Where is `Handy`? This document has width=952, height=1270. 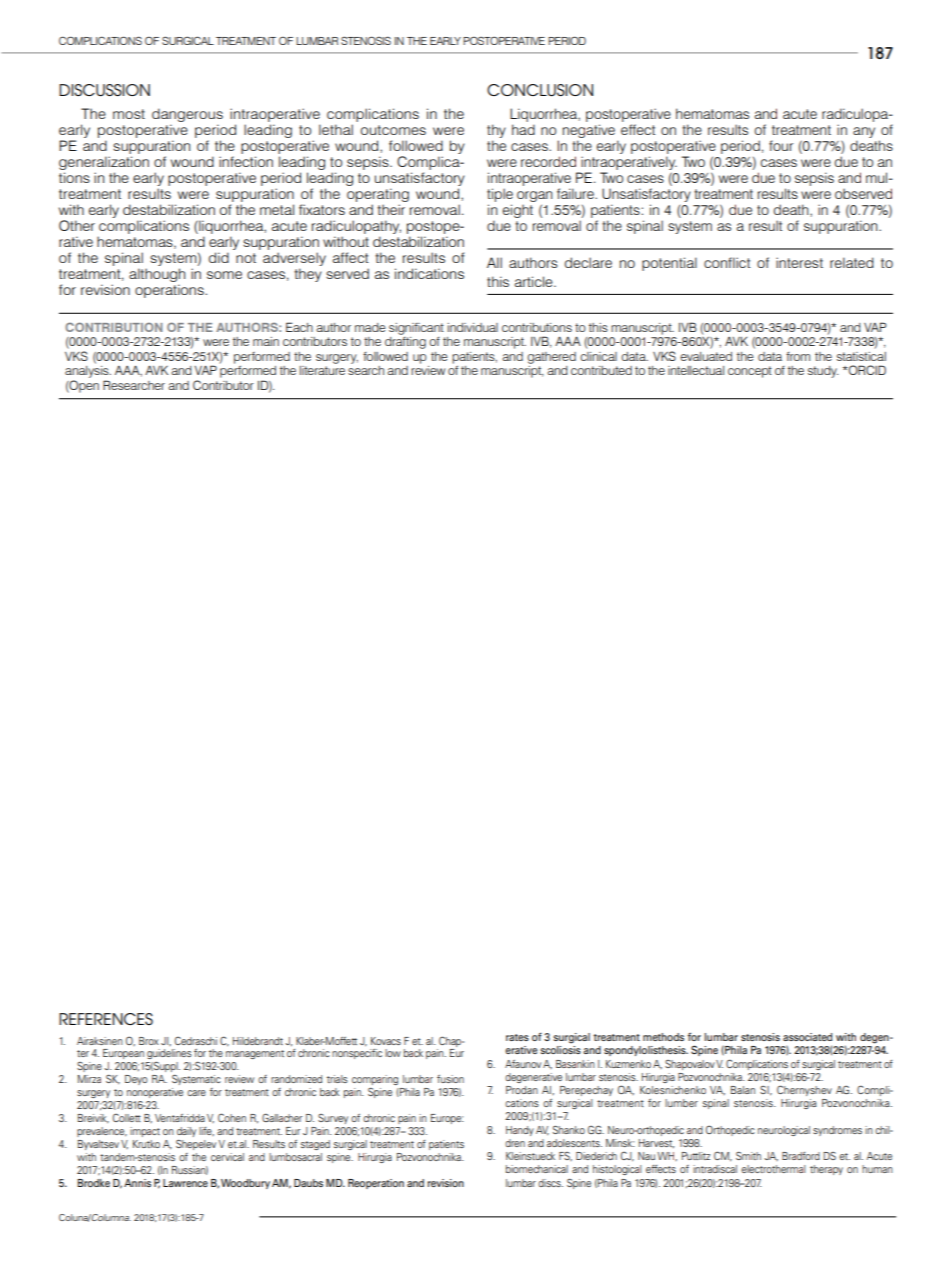
Handy is located at coordinates (520, 1131).
